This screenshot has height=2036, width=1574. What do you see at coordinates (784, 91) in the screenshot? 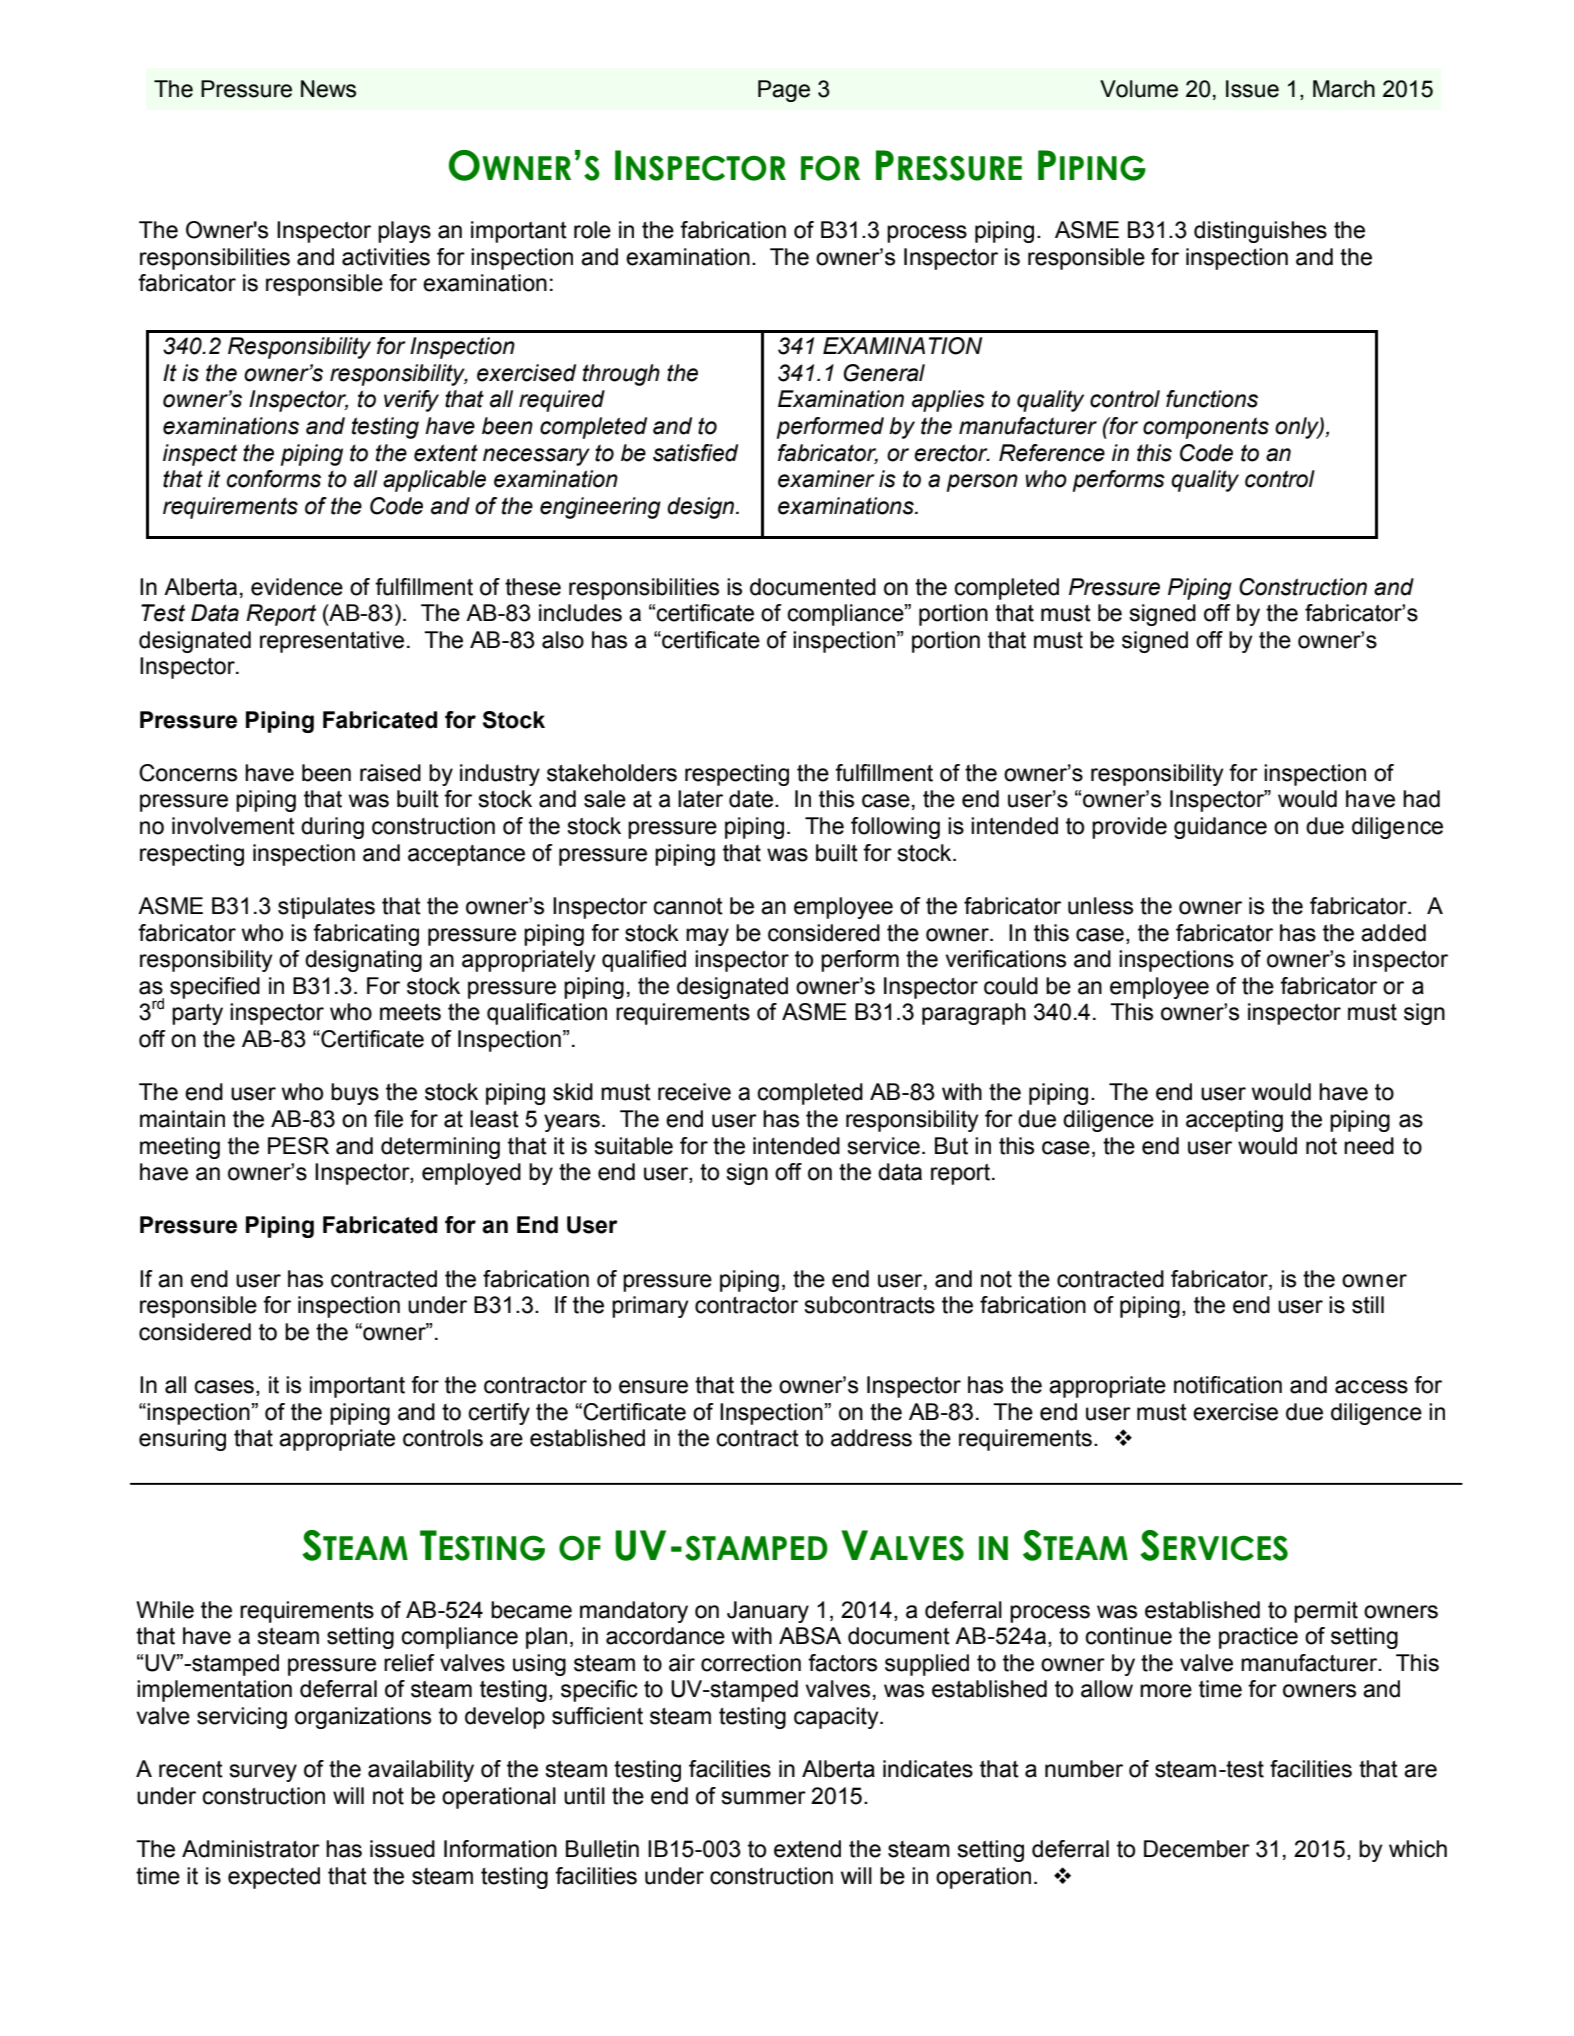
I see `Page` at bounding box center [784, 91].
